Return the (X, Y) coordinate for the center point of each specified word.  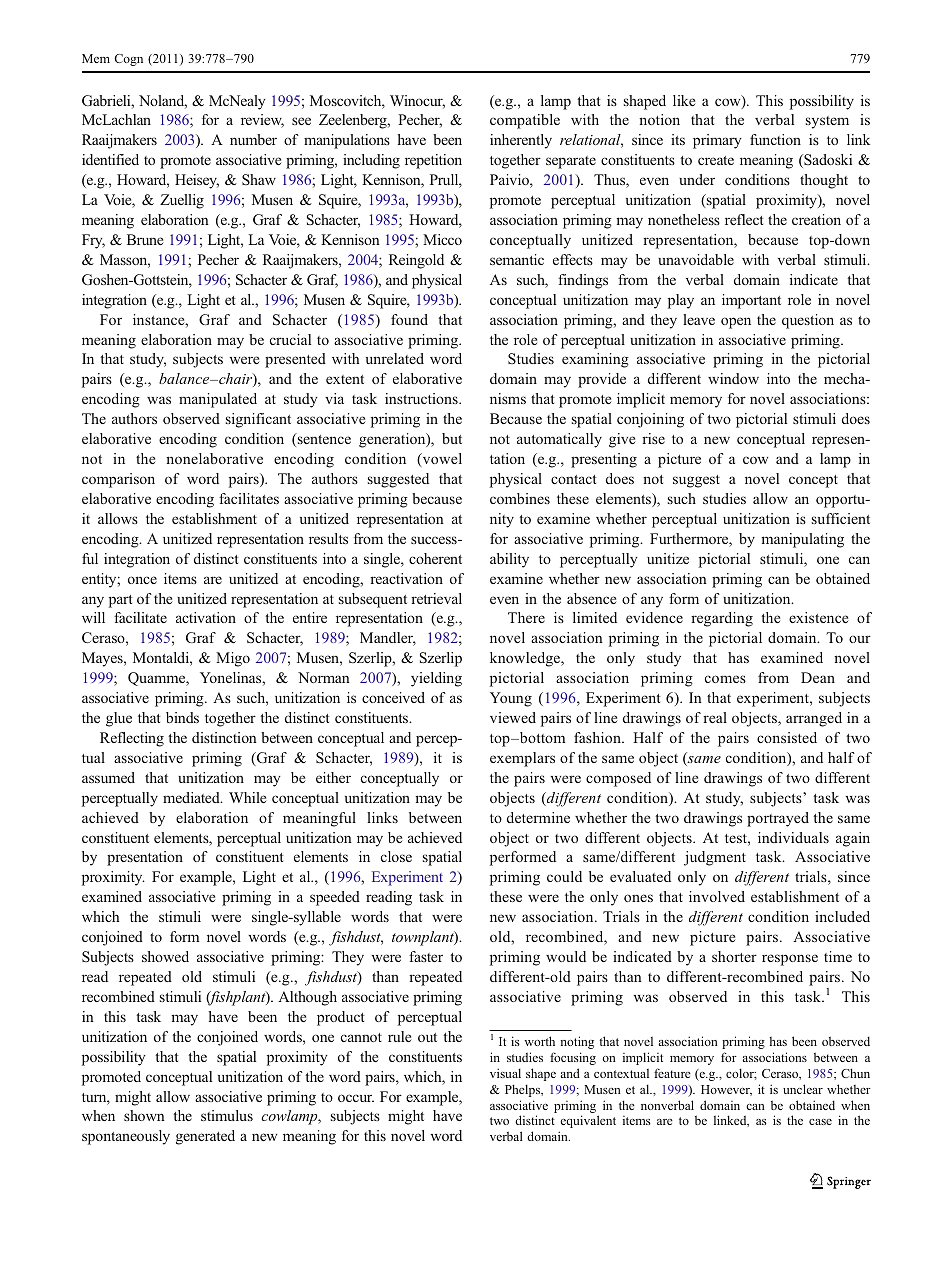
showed (165, 956)
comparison (118, 480)
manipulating (802, 540)
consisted (787, 737)
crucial (290, 339)
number (253, 139)
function (775, 139)
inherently (521, 141)
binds (182, 717)
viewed (513, 717)
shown (144, 1115)
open (736, 323)
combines (520, 498)
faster (426, 956)
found (409, 319)
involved (717, 896)
